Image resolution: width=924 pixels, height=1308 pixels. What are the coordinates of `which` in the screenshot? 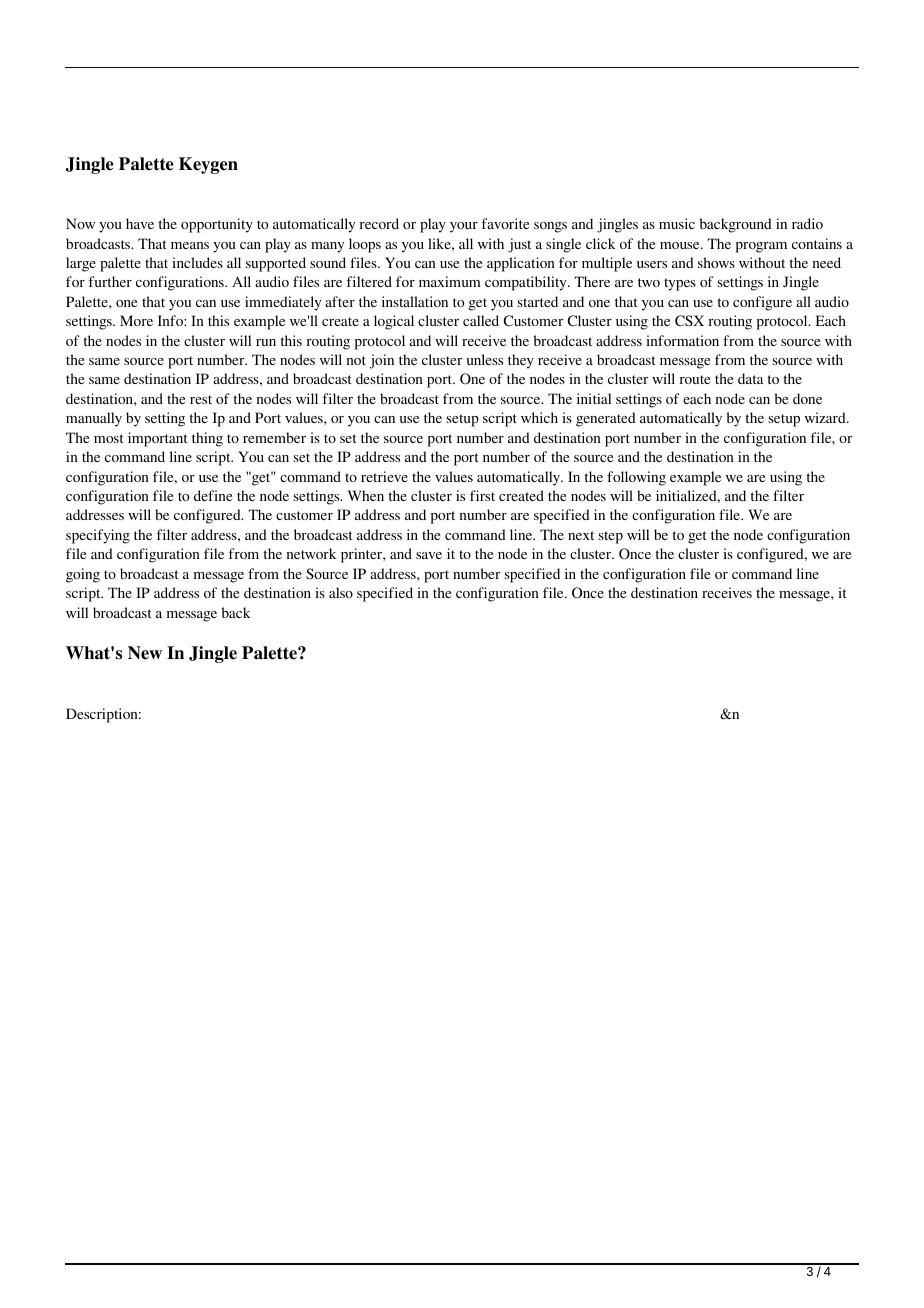 It's located at (539, 417).
